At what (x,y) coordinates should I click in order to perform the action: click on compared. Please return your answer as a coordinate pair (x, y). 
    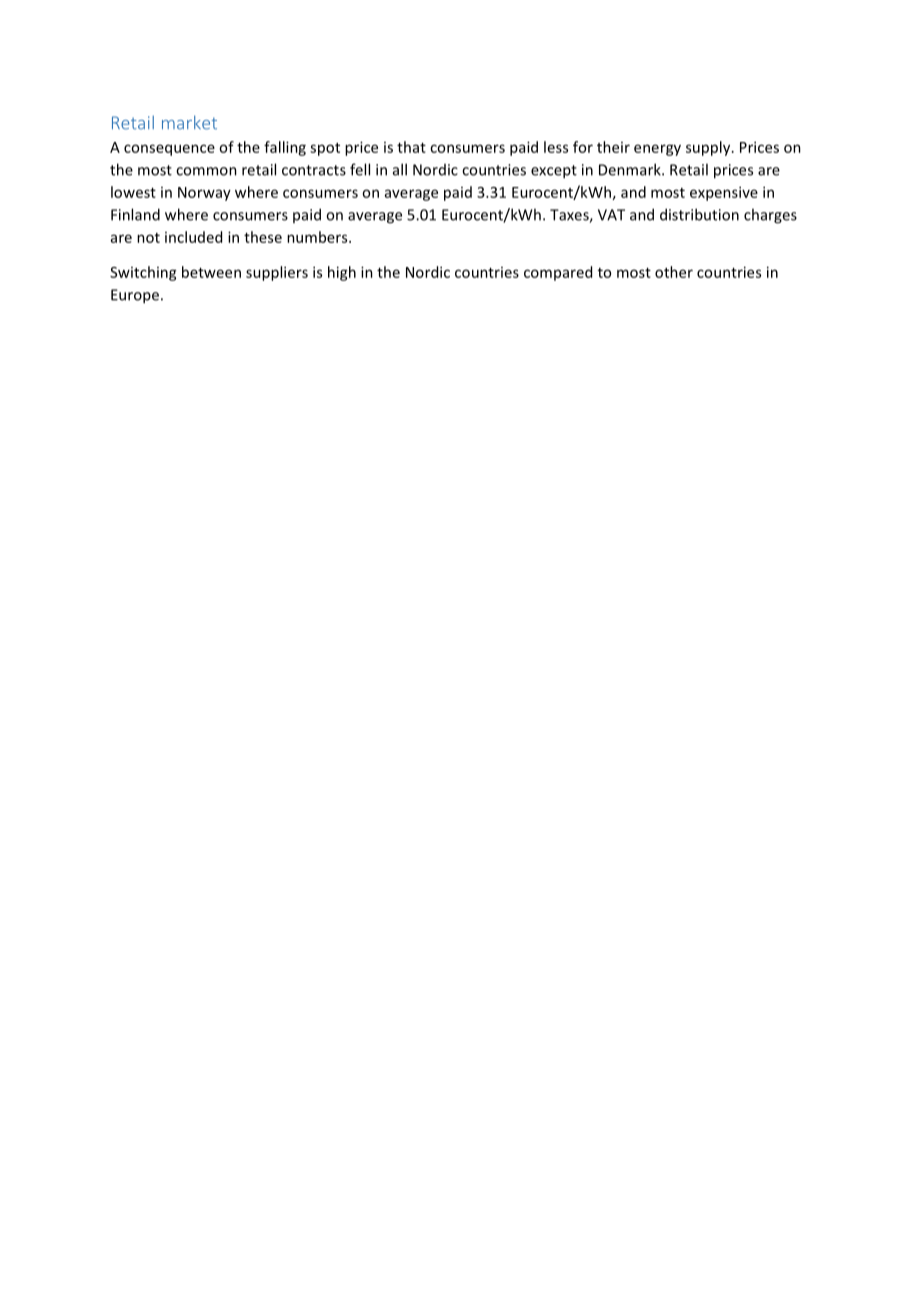
    Looking at the image, I should click on (558, 273).
